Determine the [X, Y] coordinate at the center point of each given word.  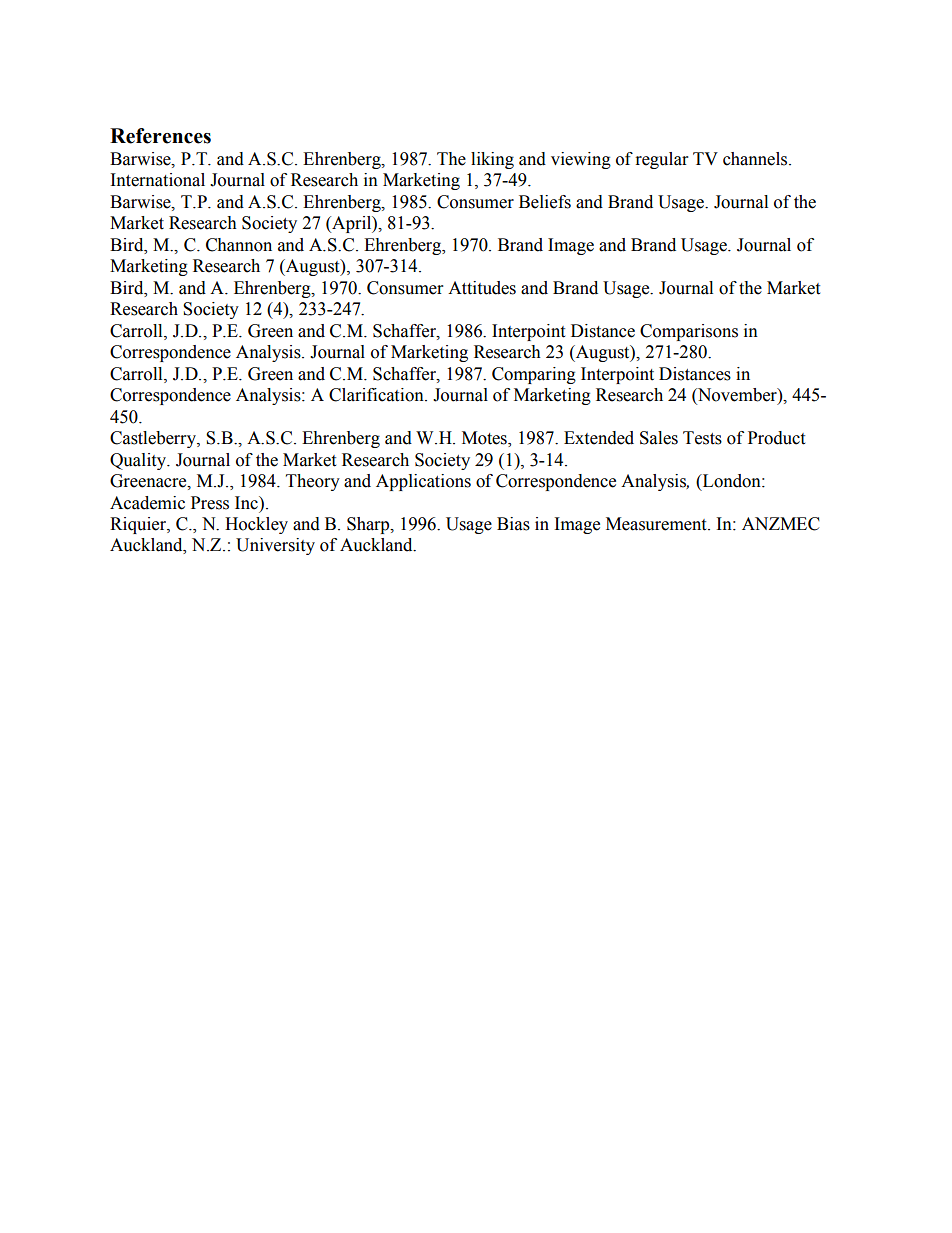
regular [662, 160]
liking [492, 160]
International [158, 180]
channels [756, 159]
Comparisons [689, 332]
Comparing [534, 375]
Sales [659, 438]
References [160, 136]
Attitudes [482, 288]
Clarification [377, 395]
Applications [423, 482]
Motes [485, 439]
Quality [139, 461]
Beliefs [545, 202]
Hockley [256, 525]
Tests [702, 438]
